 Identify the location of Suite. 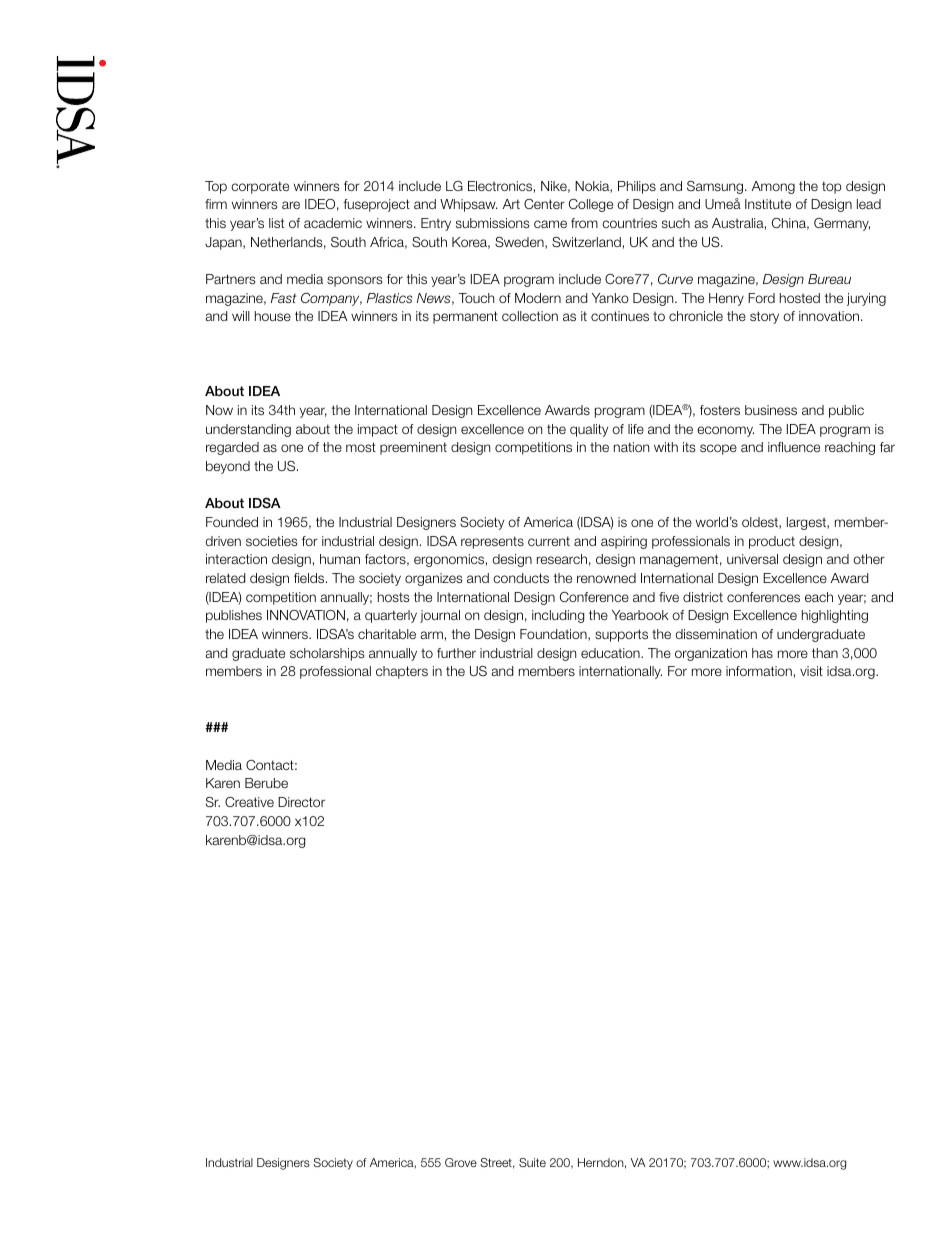
(532, 1162).
